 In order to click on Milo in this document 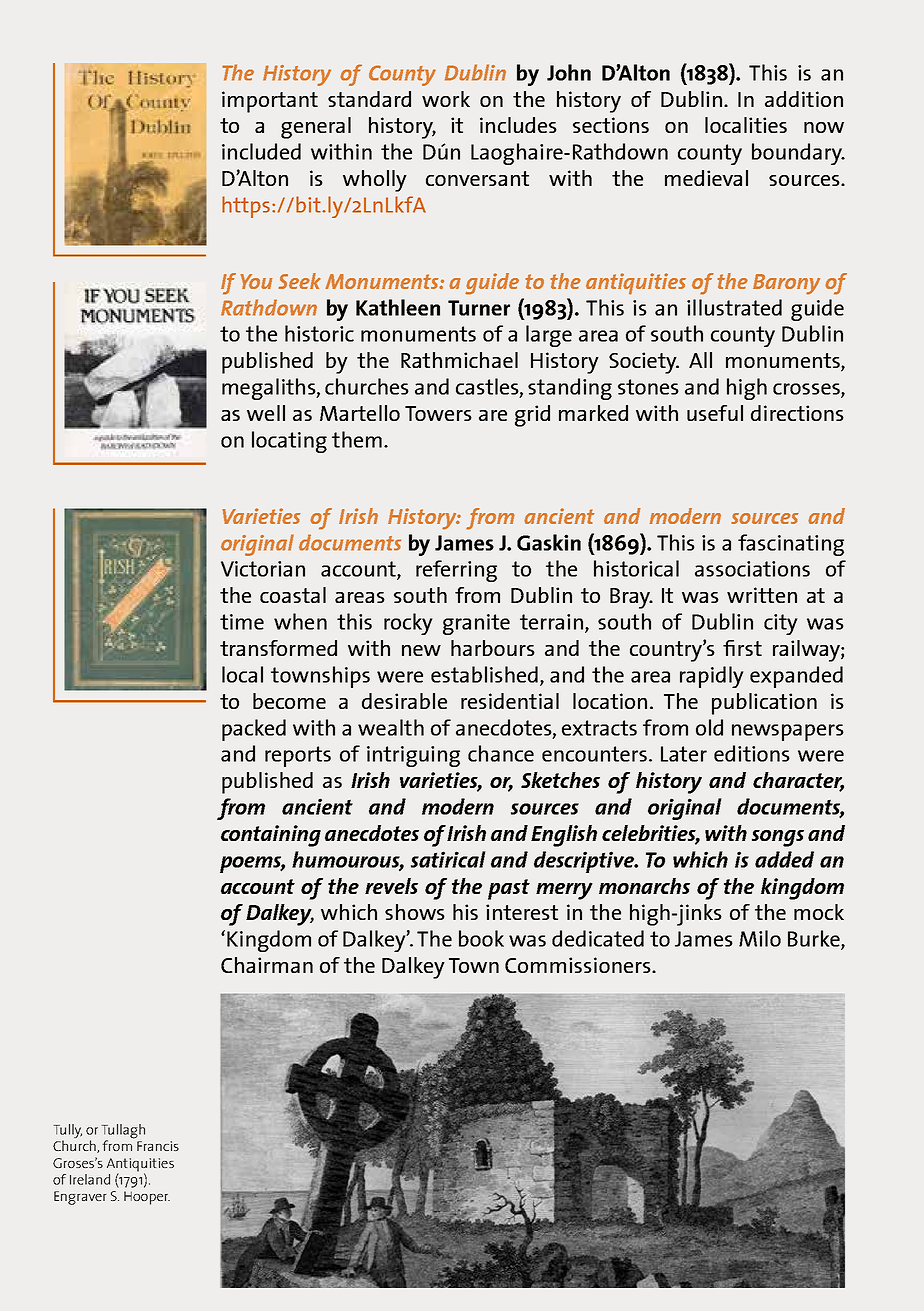, I will do `click(760, 938)`.
